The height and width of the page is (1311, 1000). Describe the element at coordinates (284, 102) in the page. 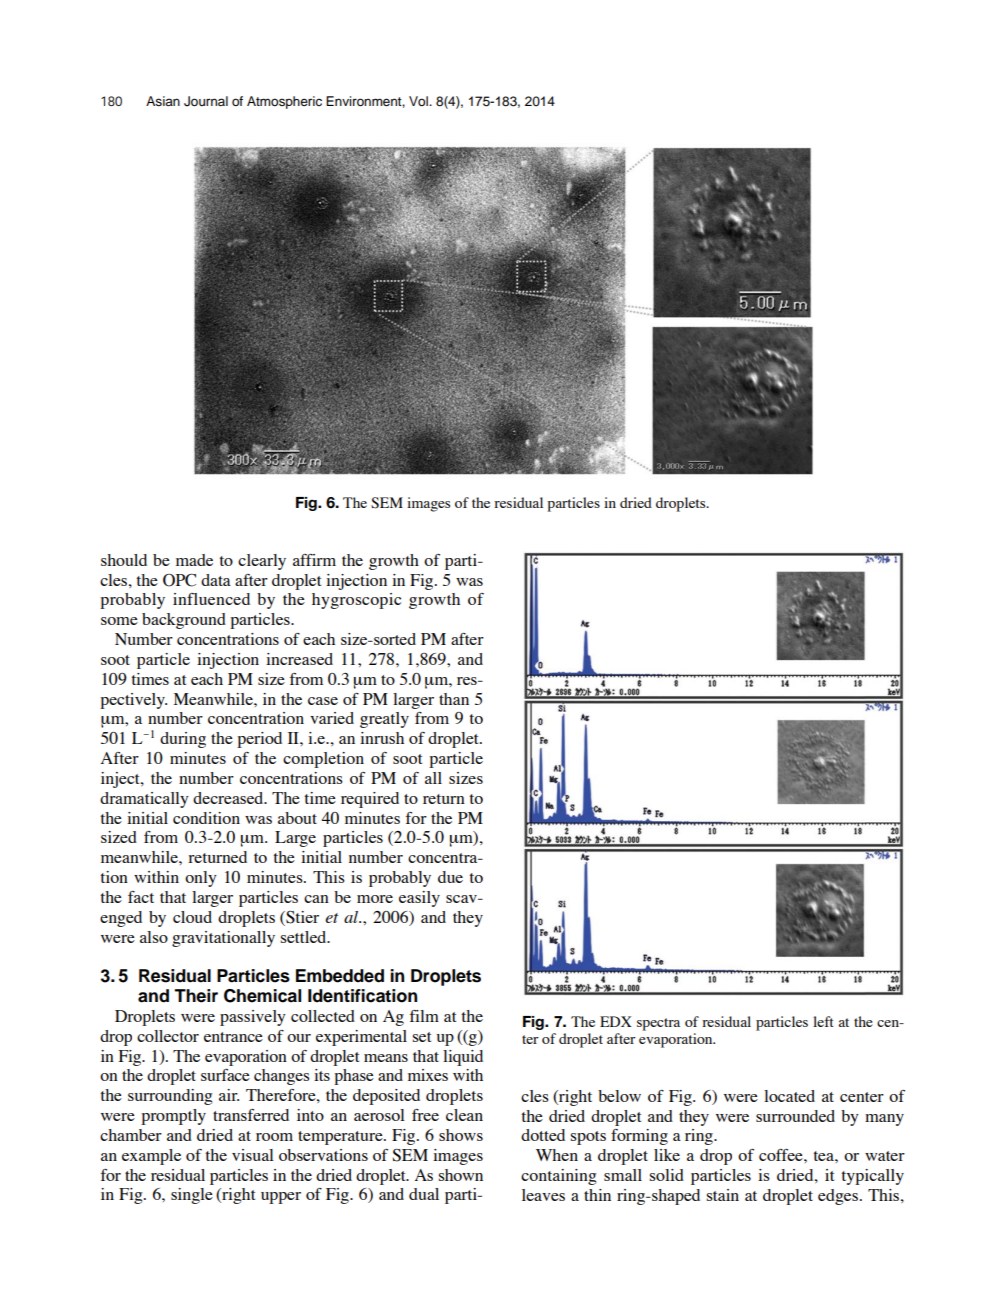

I see `Atmospheric` at that location.
